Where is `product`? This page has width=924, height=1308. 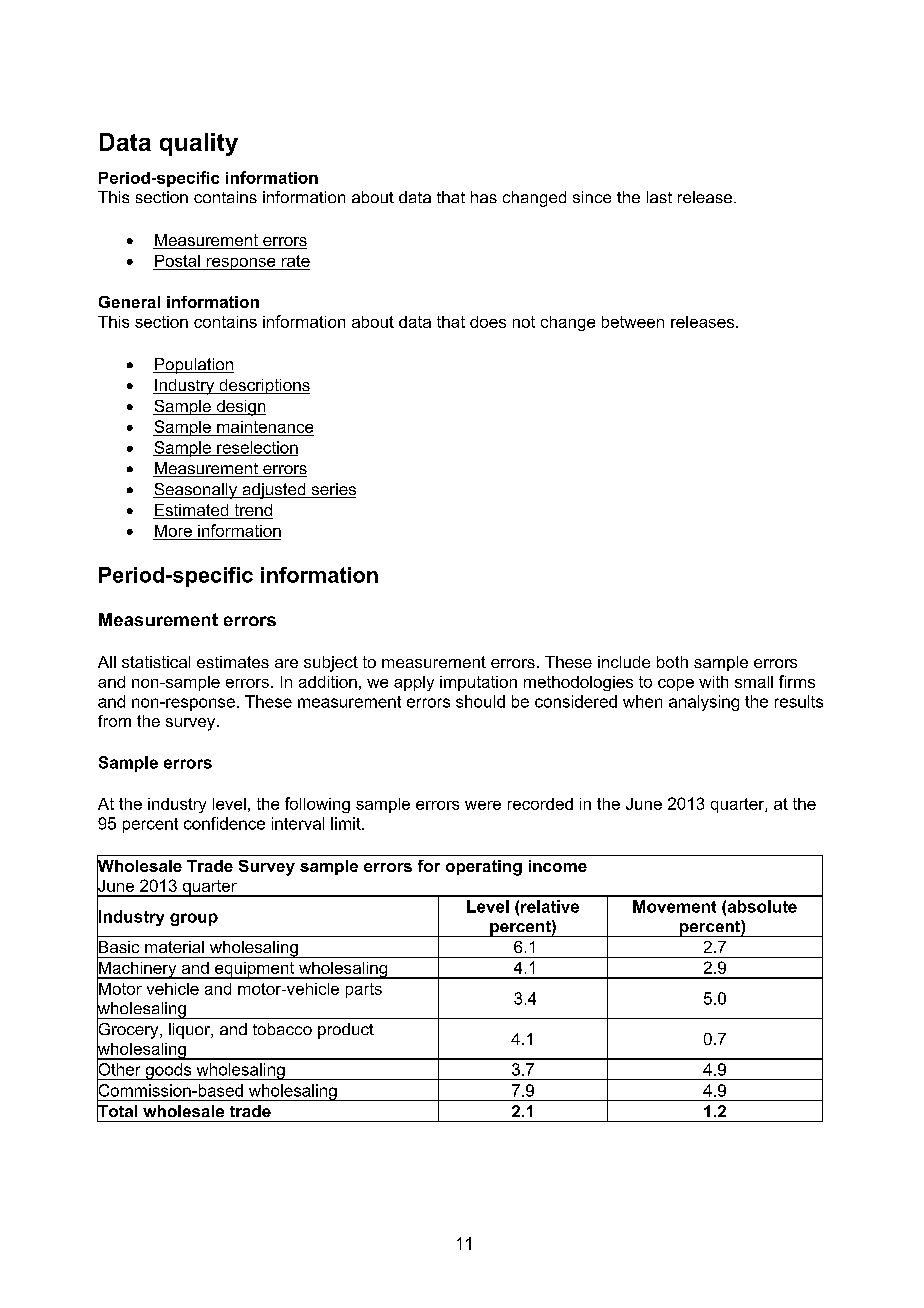
product is located at coordinates (346, 1031).
